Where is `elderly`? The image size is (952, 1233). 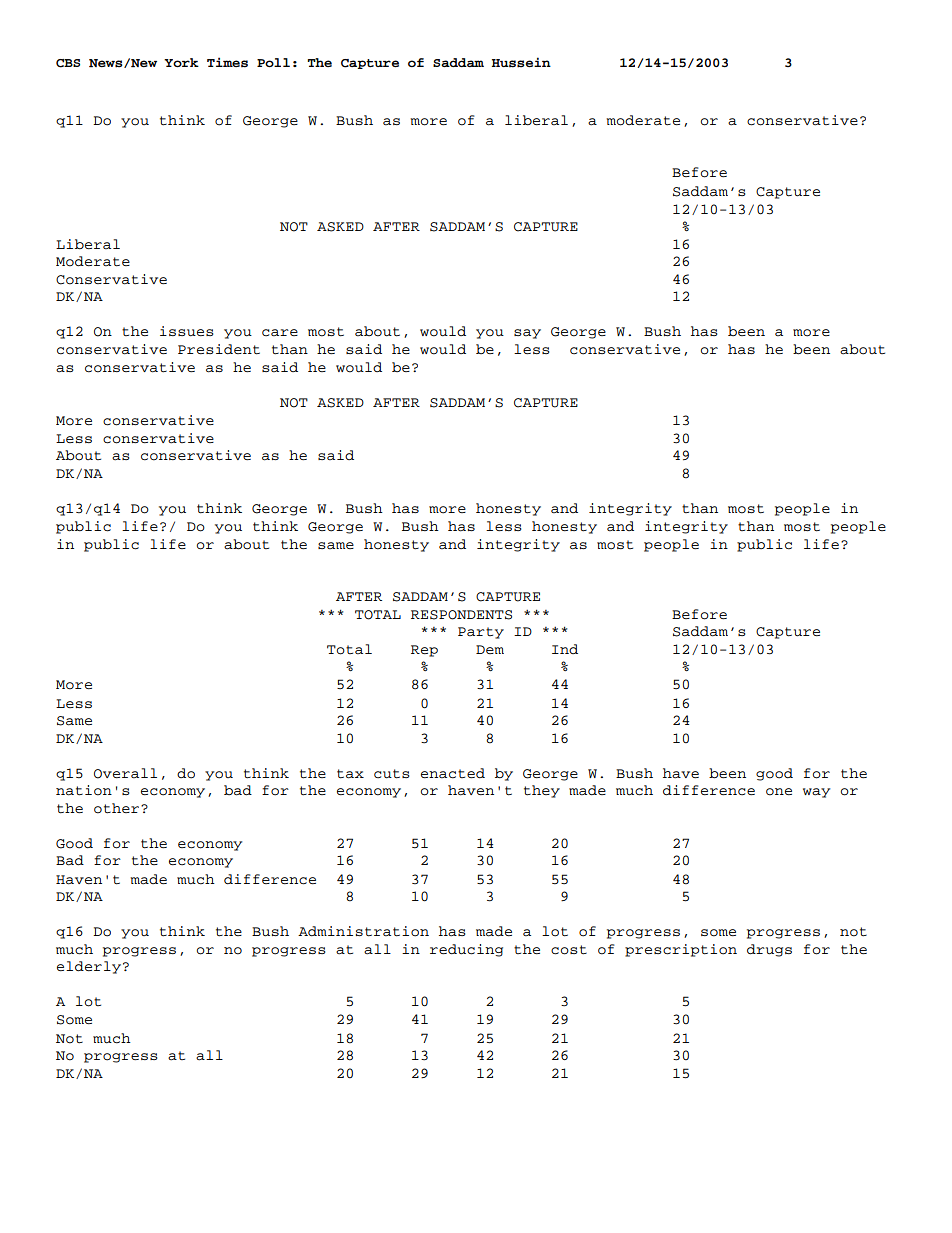
elderly is located at coordinates (89, 967).
